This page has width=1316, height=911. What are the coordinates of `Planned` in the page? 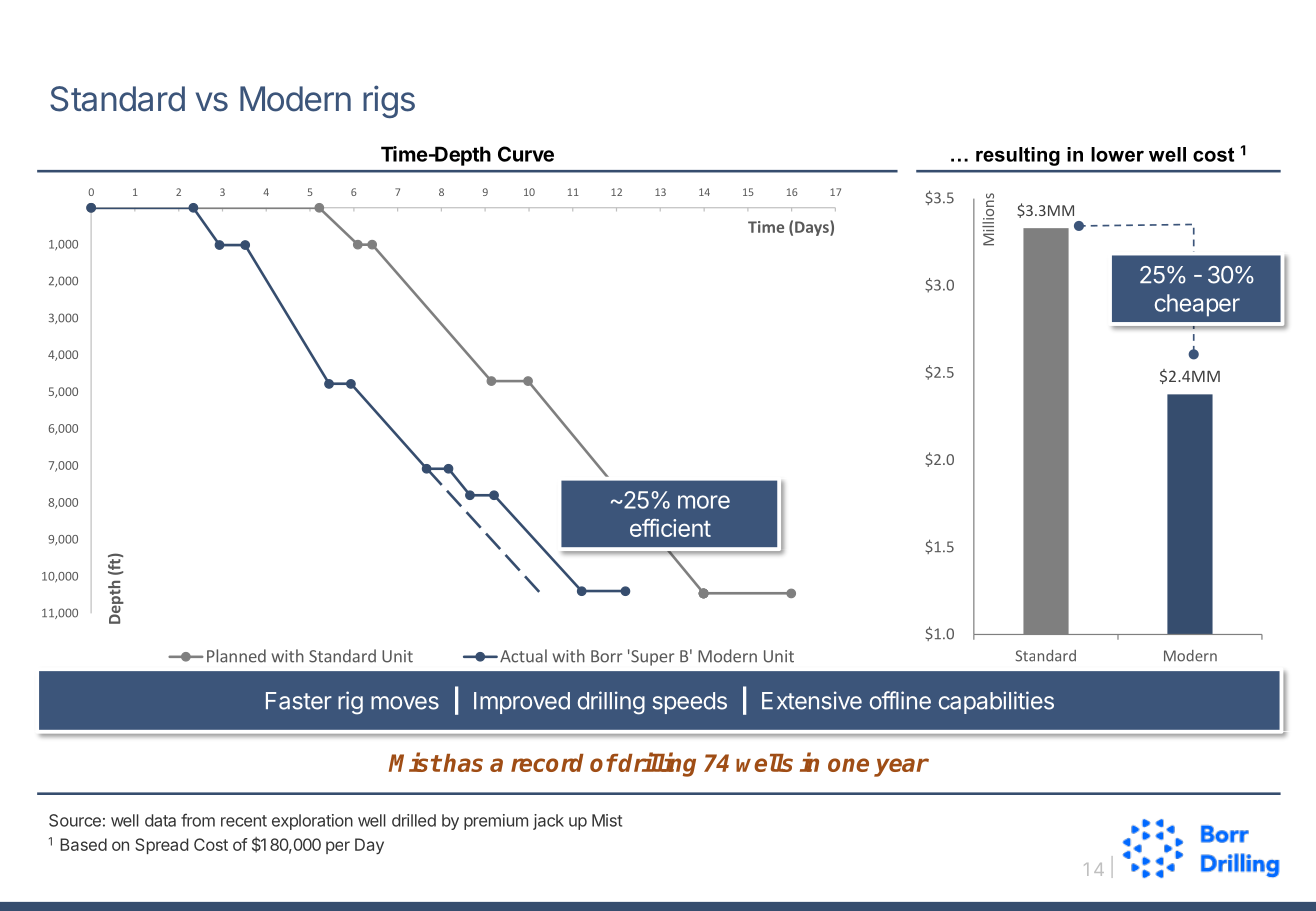 It's located at (236, 656).
